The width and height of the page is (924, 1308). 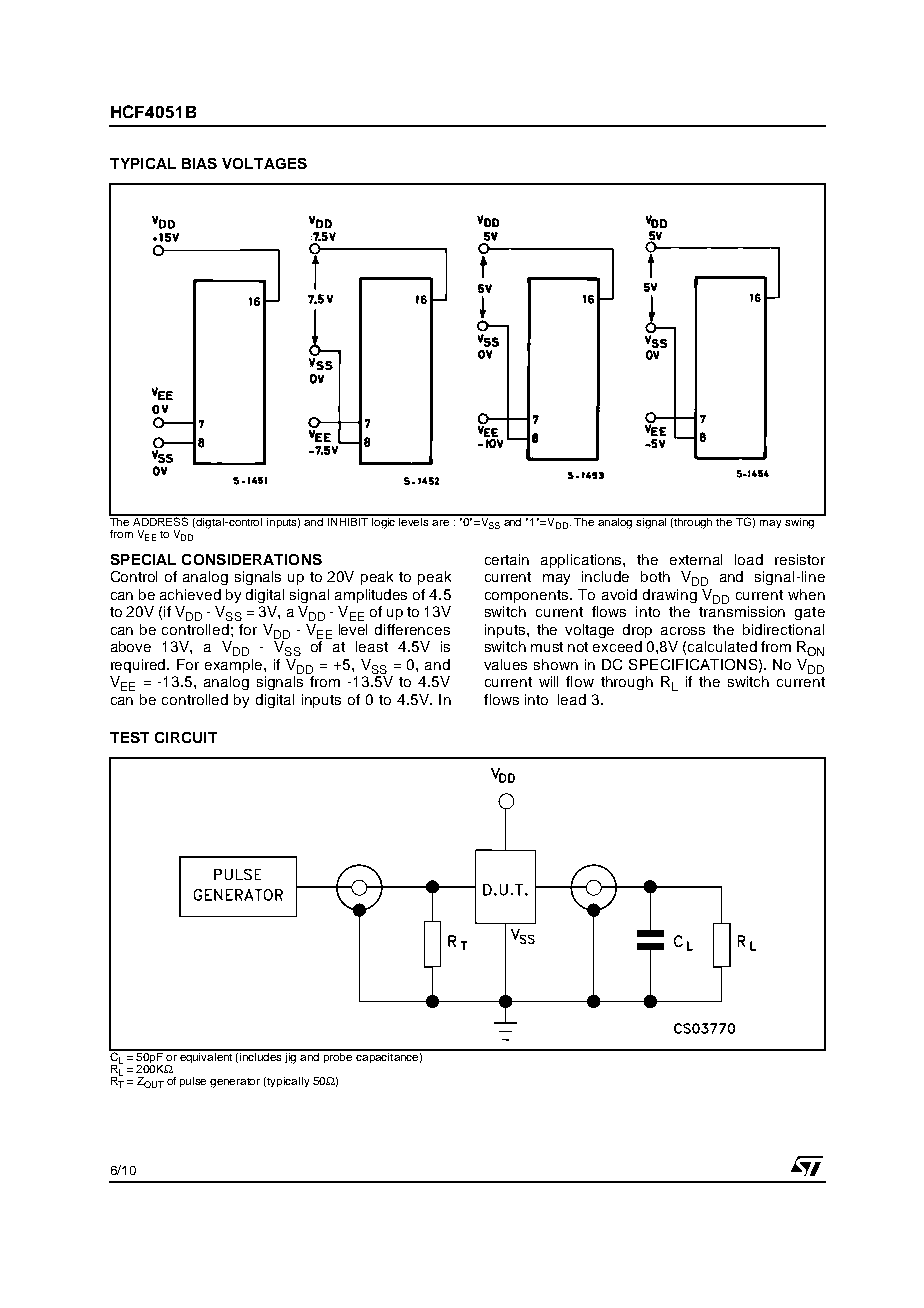 I want to click on BIAS, so click(x=199, y=163).
